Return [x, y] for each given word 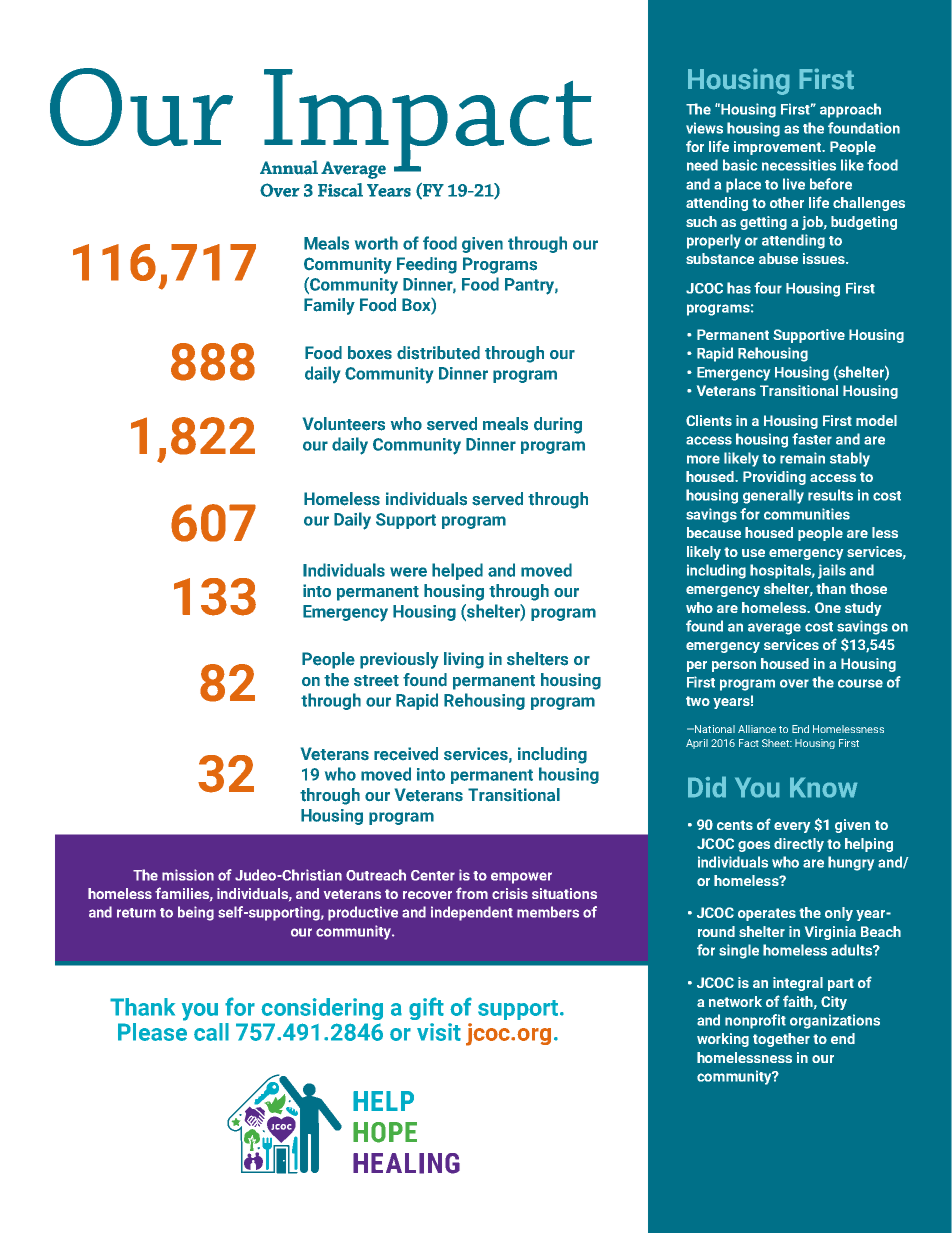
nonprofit [755, 1021]
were [408, 572]
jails [832, 571]
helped [457, 571]
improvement [779, 148]
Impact [427, 121]
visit [439, 1032]
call [211, 1032]
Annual [289, 167]
